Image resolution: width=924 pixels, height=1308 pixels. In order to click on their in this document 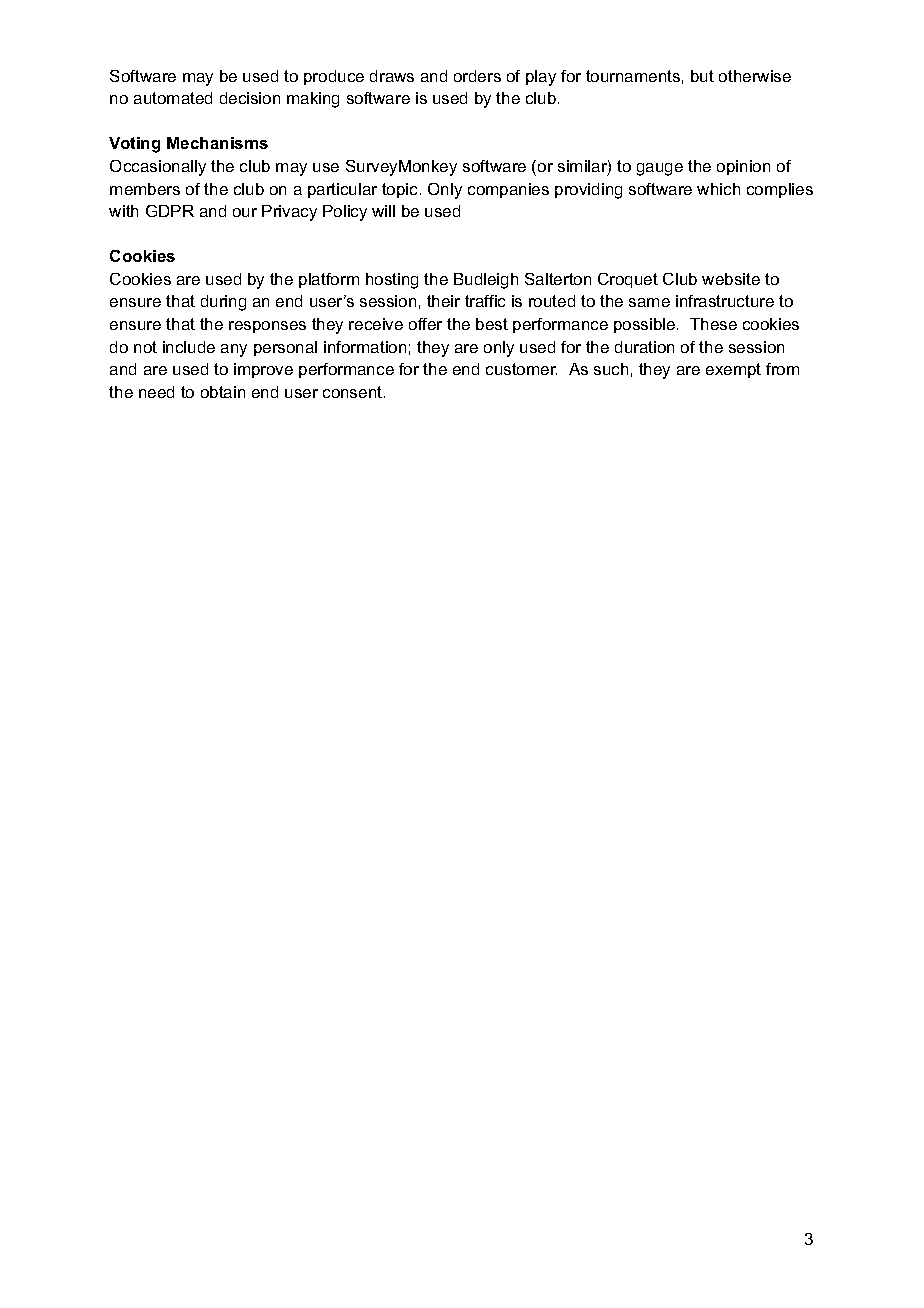, I will do `click(443, 301)`.
